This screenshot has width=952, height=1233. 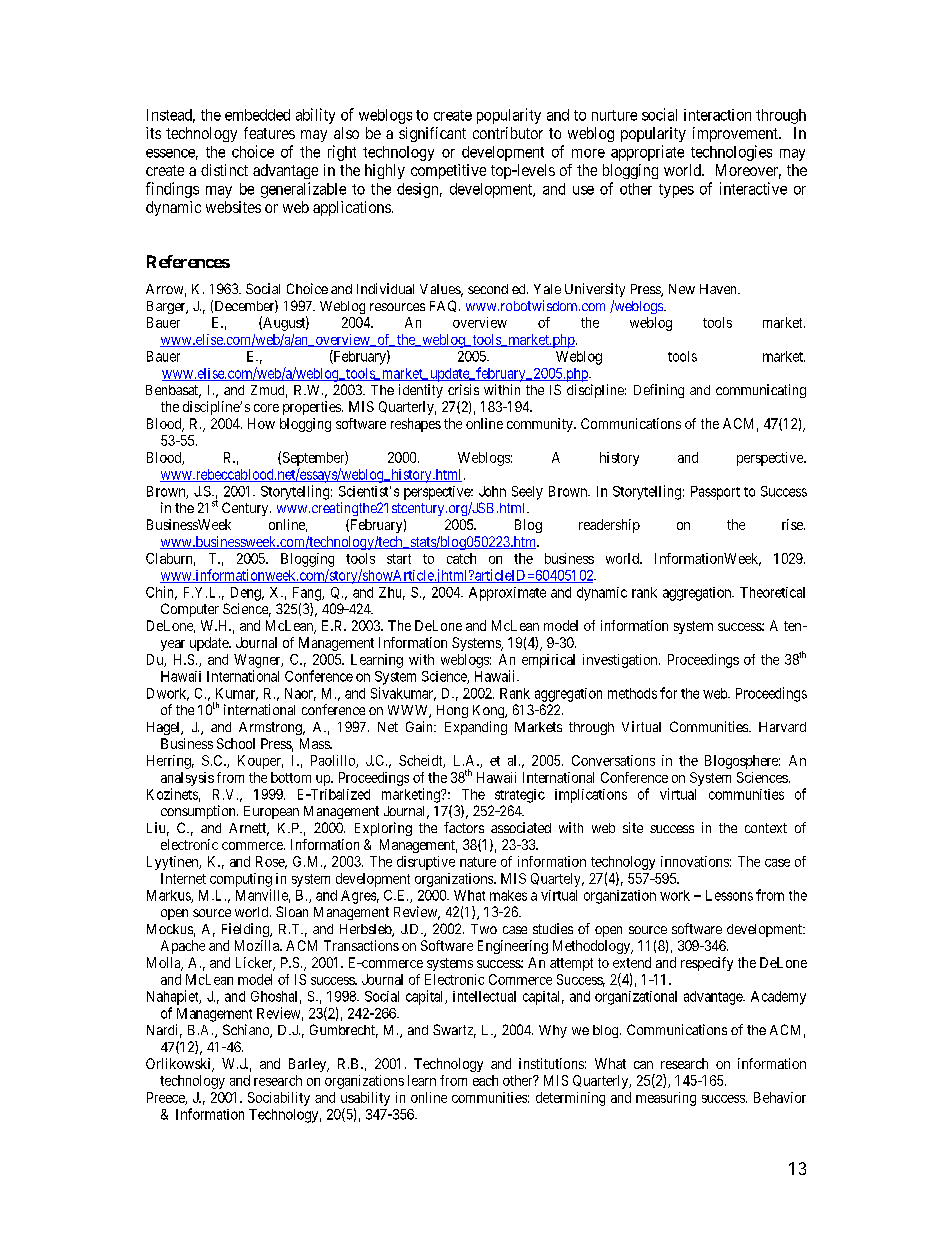 I want to click on Computer, so click(x=190, y=610).
